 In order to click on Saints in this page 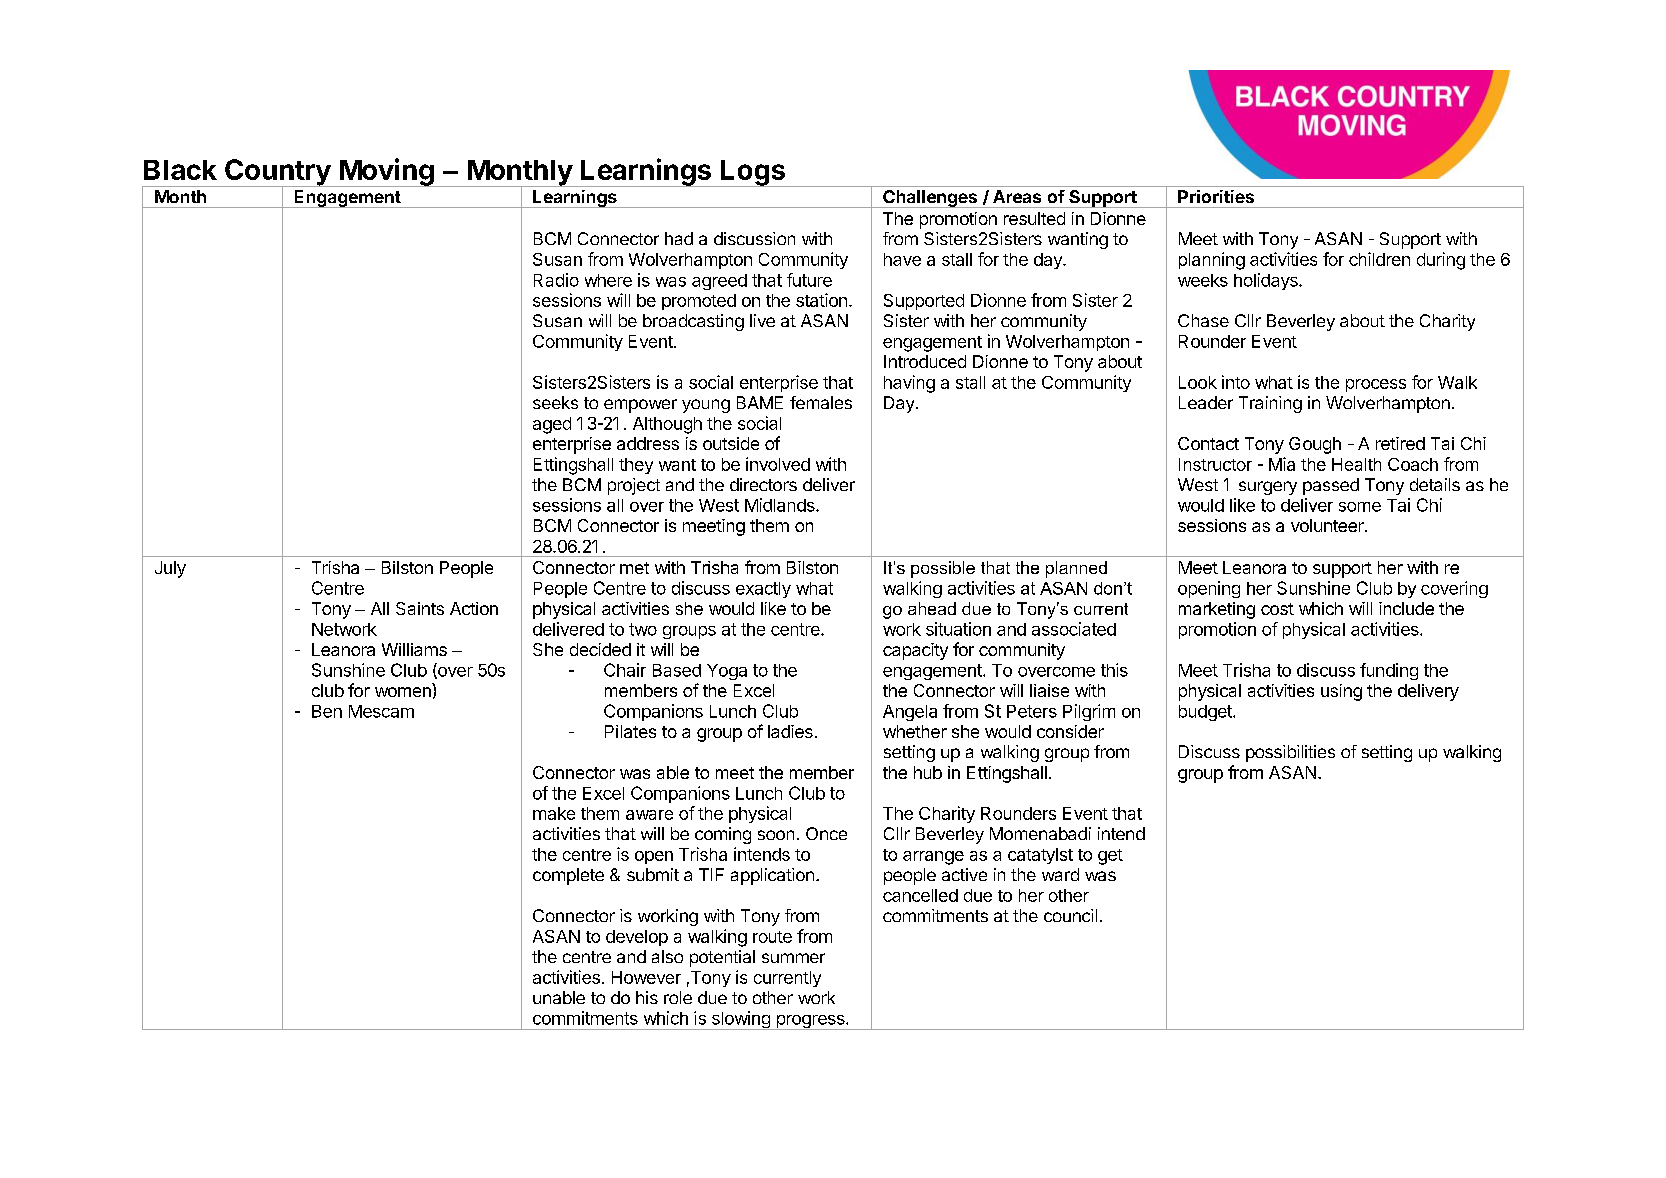, I will do `click(420, 608)`.
